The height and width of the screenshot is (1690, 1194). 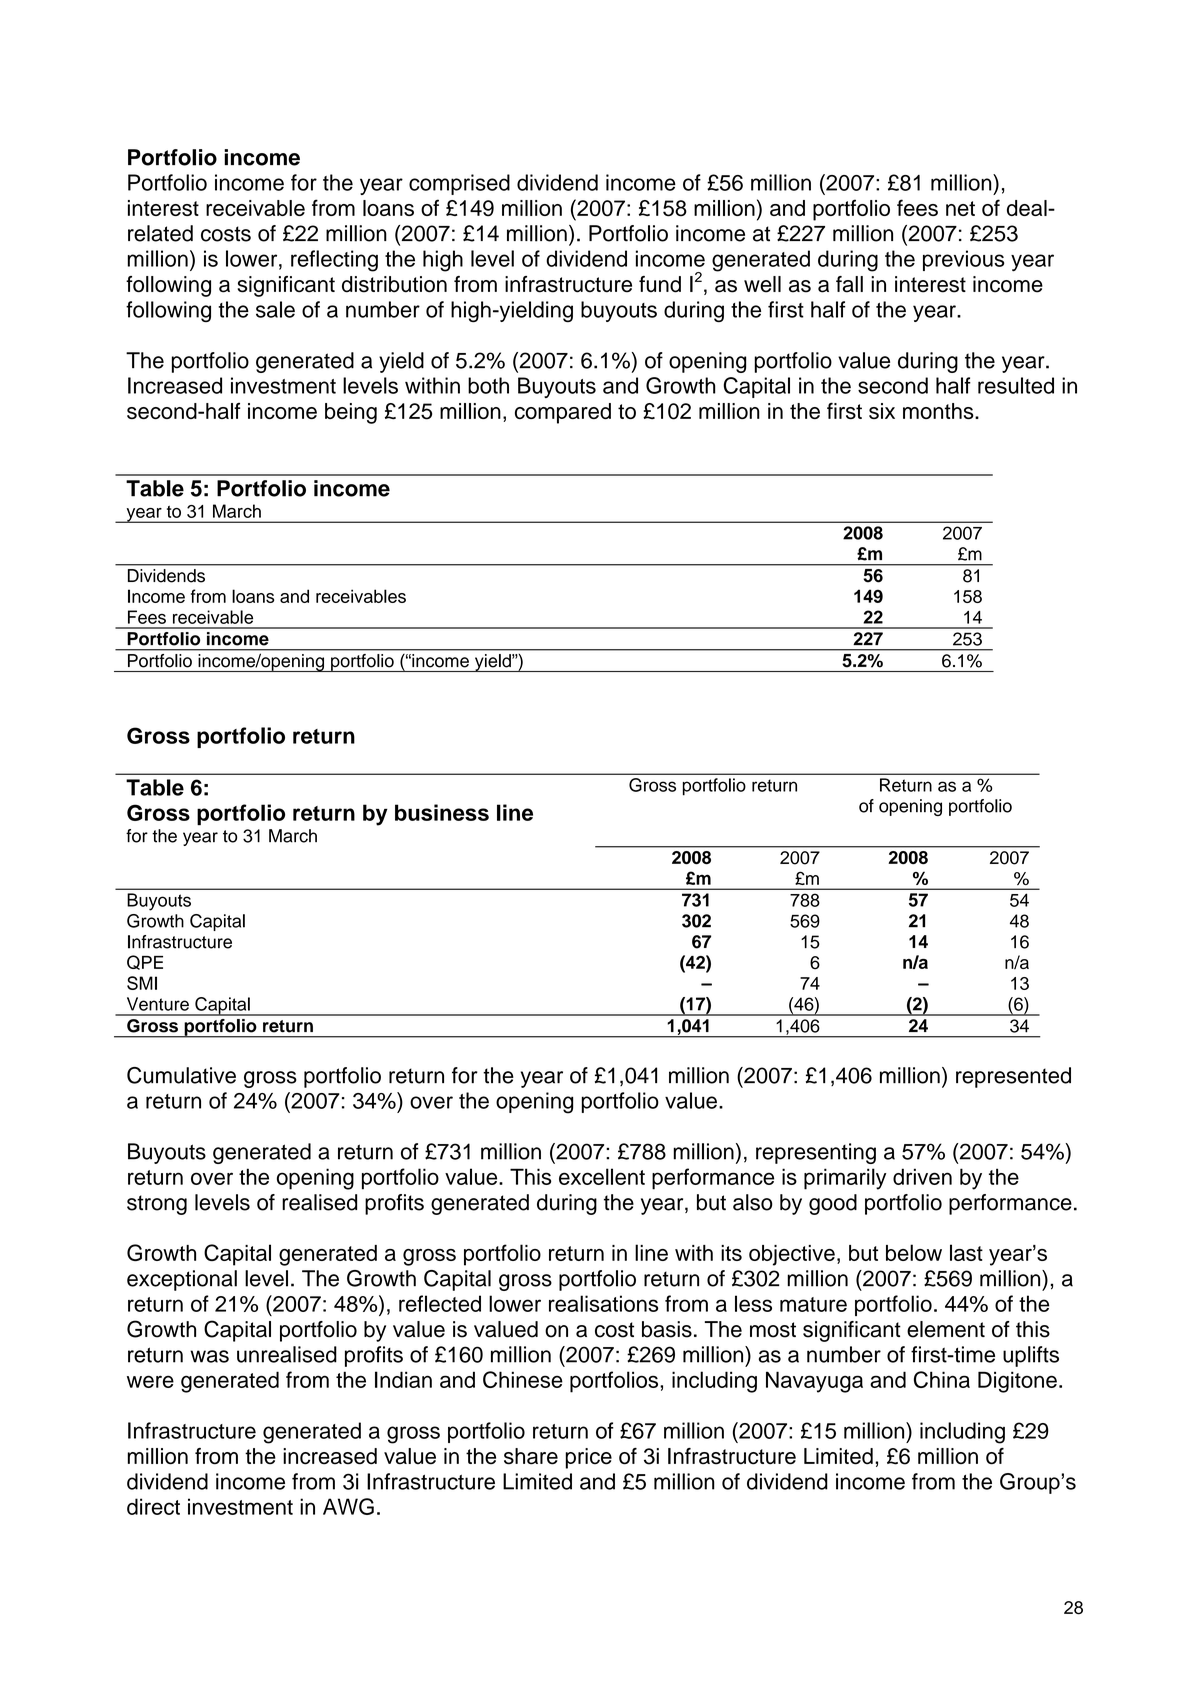 I want to click on excellent, so click(x=602, y=1176).
